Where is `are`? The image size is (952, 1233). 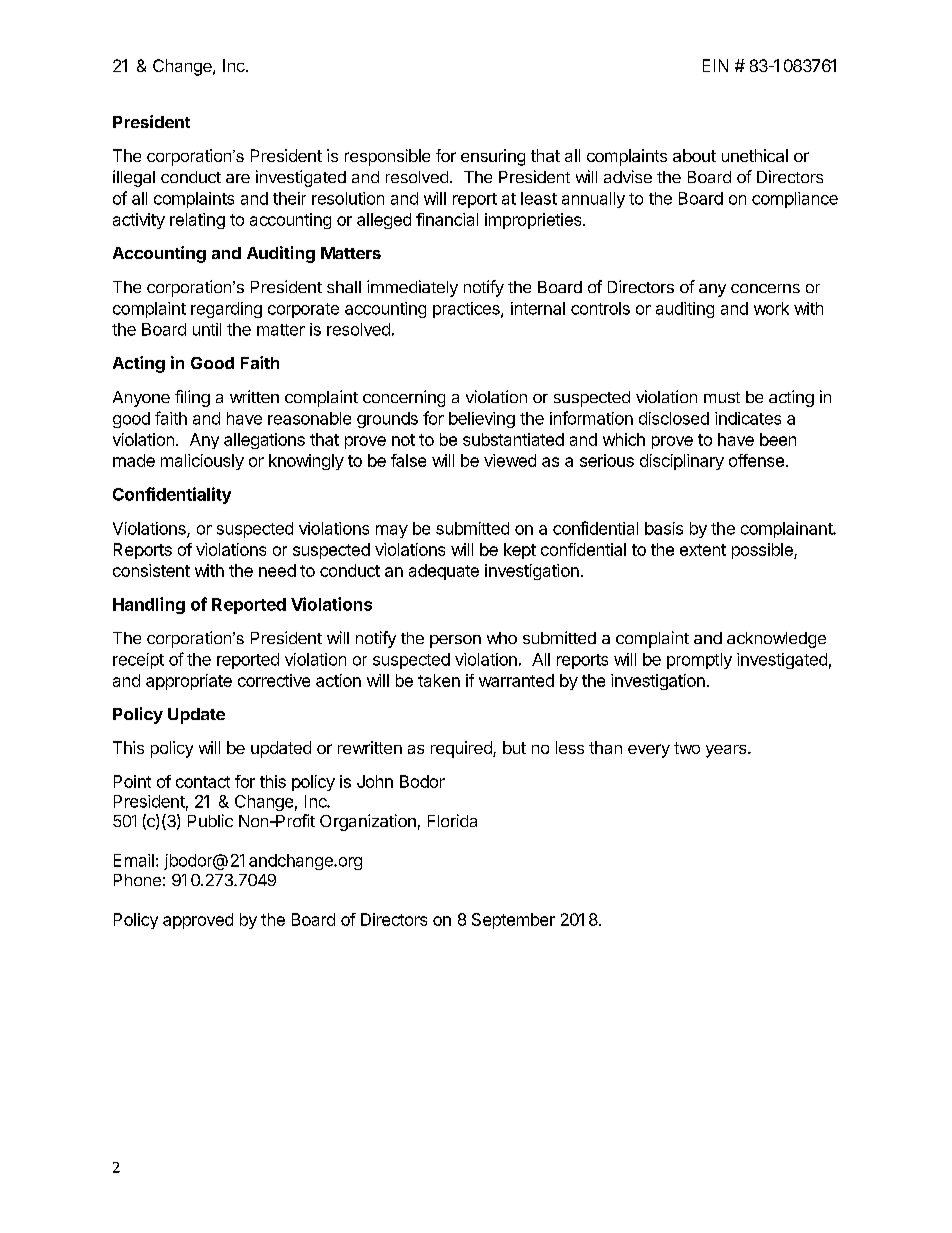 are is located at coordinates (238, 178).
